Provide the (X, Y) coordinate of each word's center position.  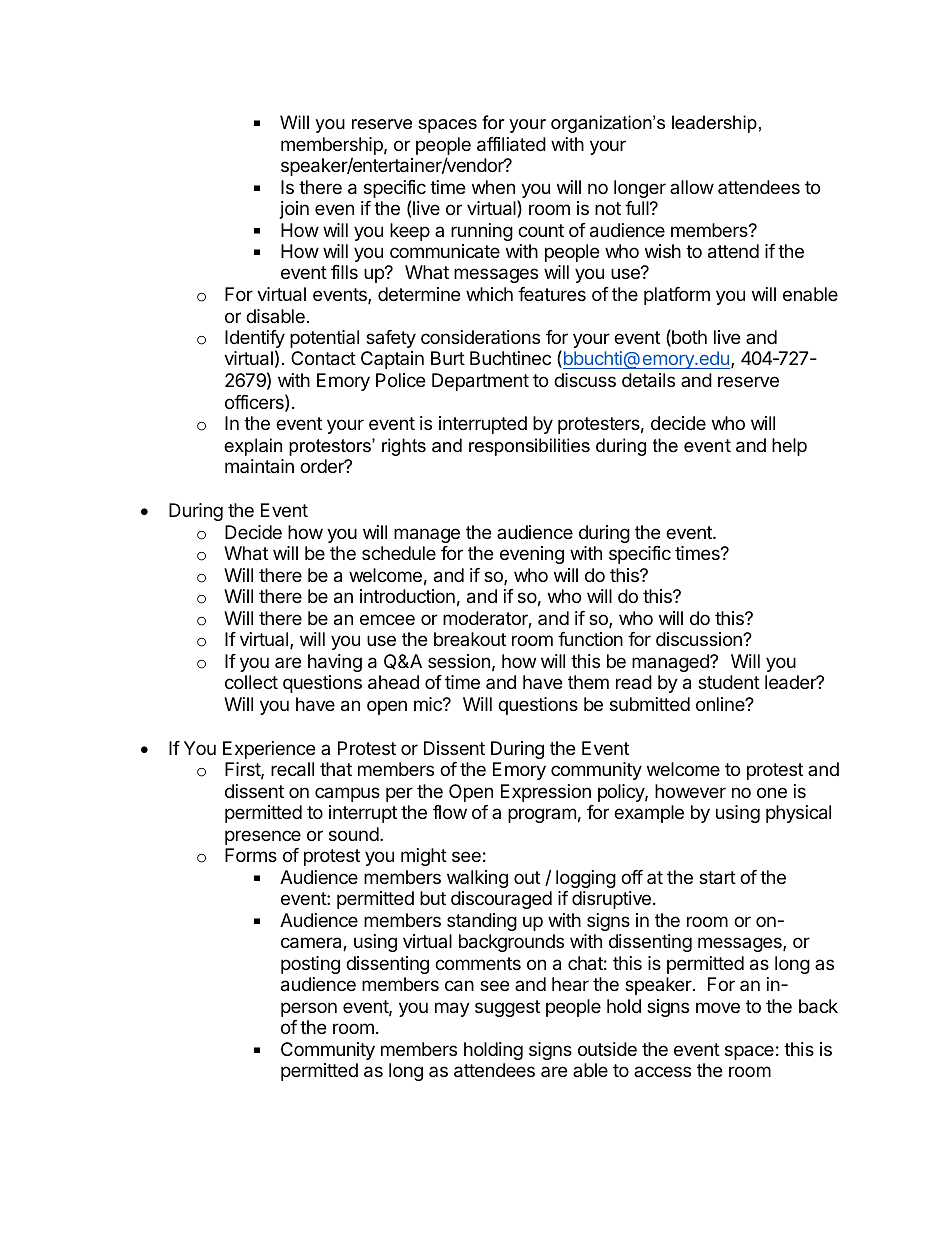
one (772, 792)
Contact (323, 358)
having (335, 663)
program (542, 815)
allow (692, 187)
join (294, 210)
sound (354, 834)
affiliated (511, 144)
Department (480, 382)
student (729, 682)
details (648, 380)
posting (310, 965)
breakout (470, 639)
